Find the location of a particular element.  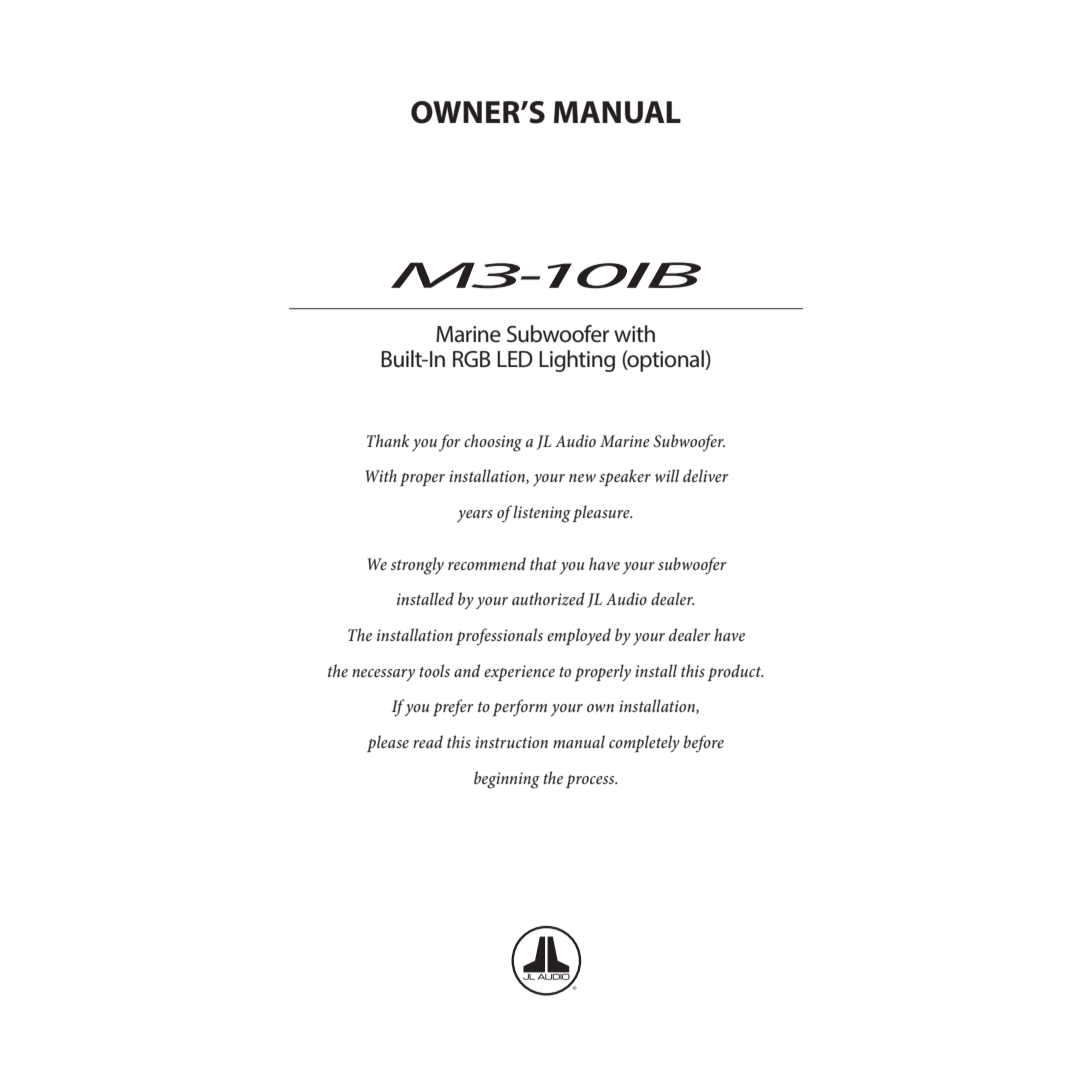

before is located at coordinates (704, 744).
